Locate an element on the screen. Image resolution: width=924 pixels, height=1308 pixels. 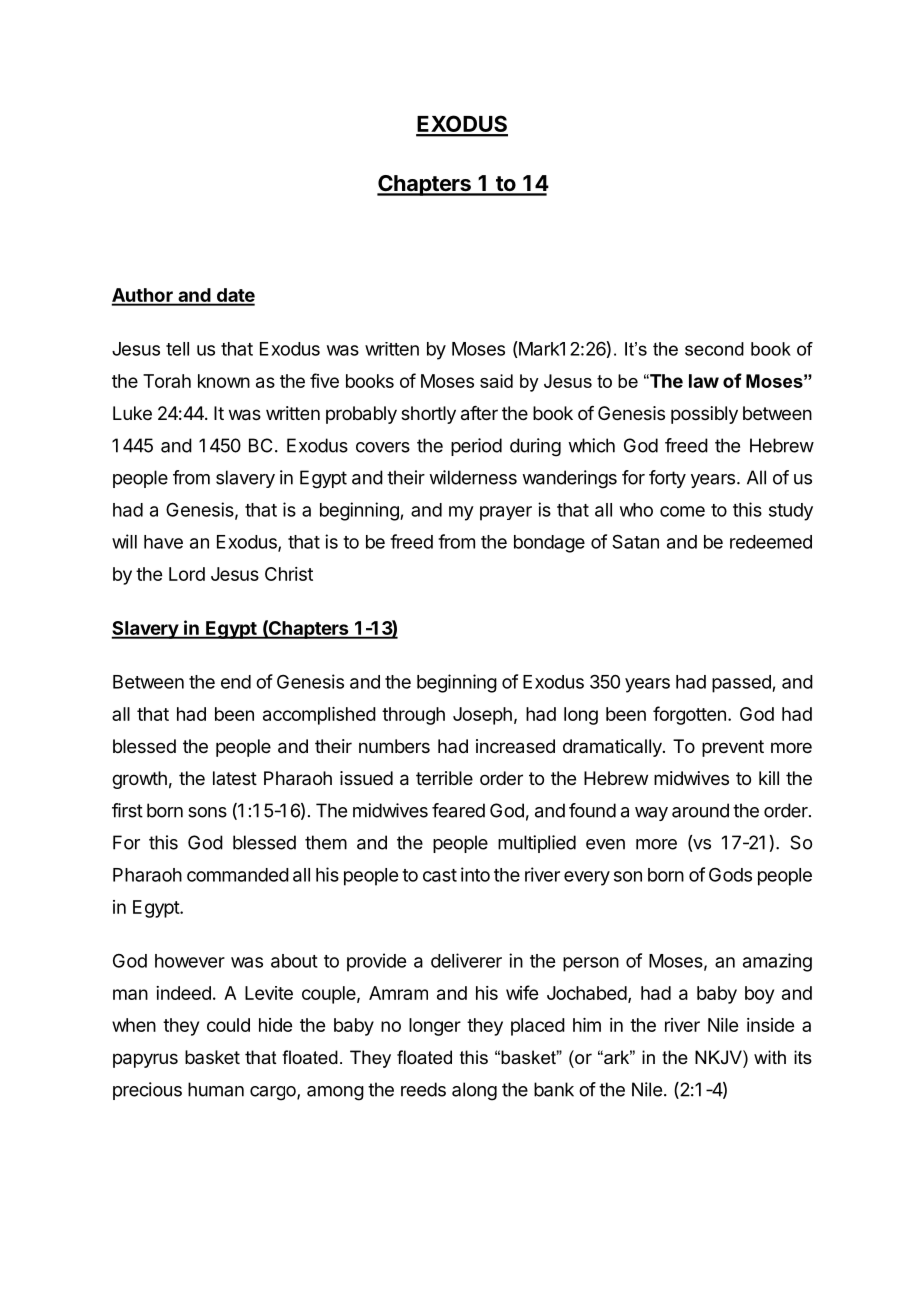
end is located at coordinates (236, 682).
